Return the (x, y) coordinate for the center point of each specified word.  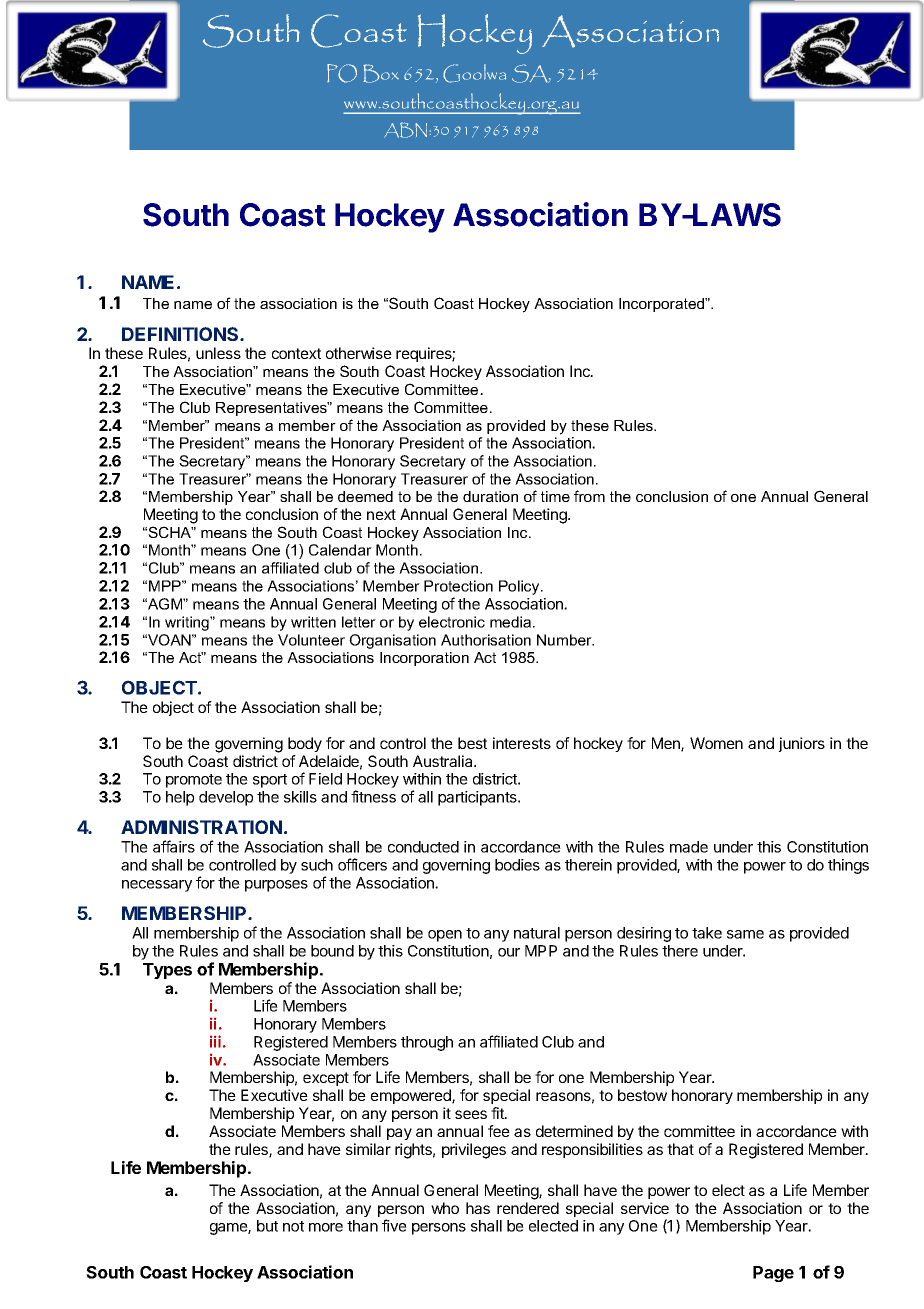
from (589, 496)
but (267, 1226)
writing (188, 623)
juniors (802, 744)
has (478, 1208)
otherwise (359, 353)
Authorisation (486, 640)
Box (381, 73)
